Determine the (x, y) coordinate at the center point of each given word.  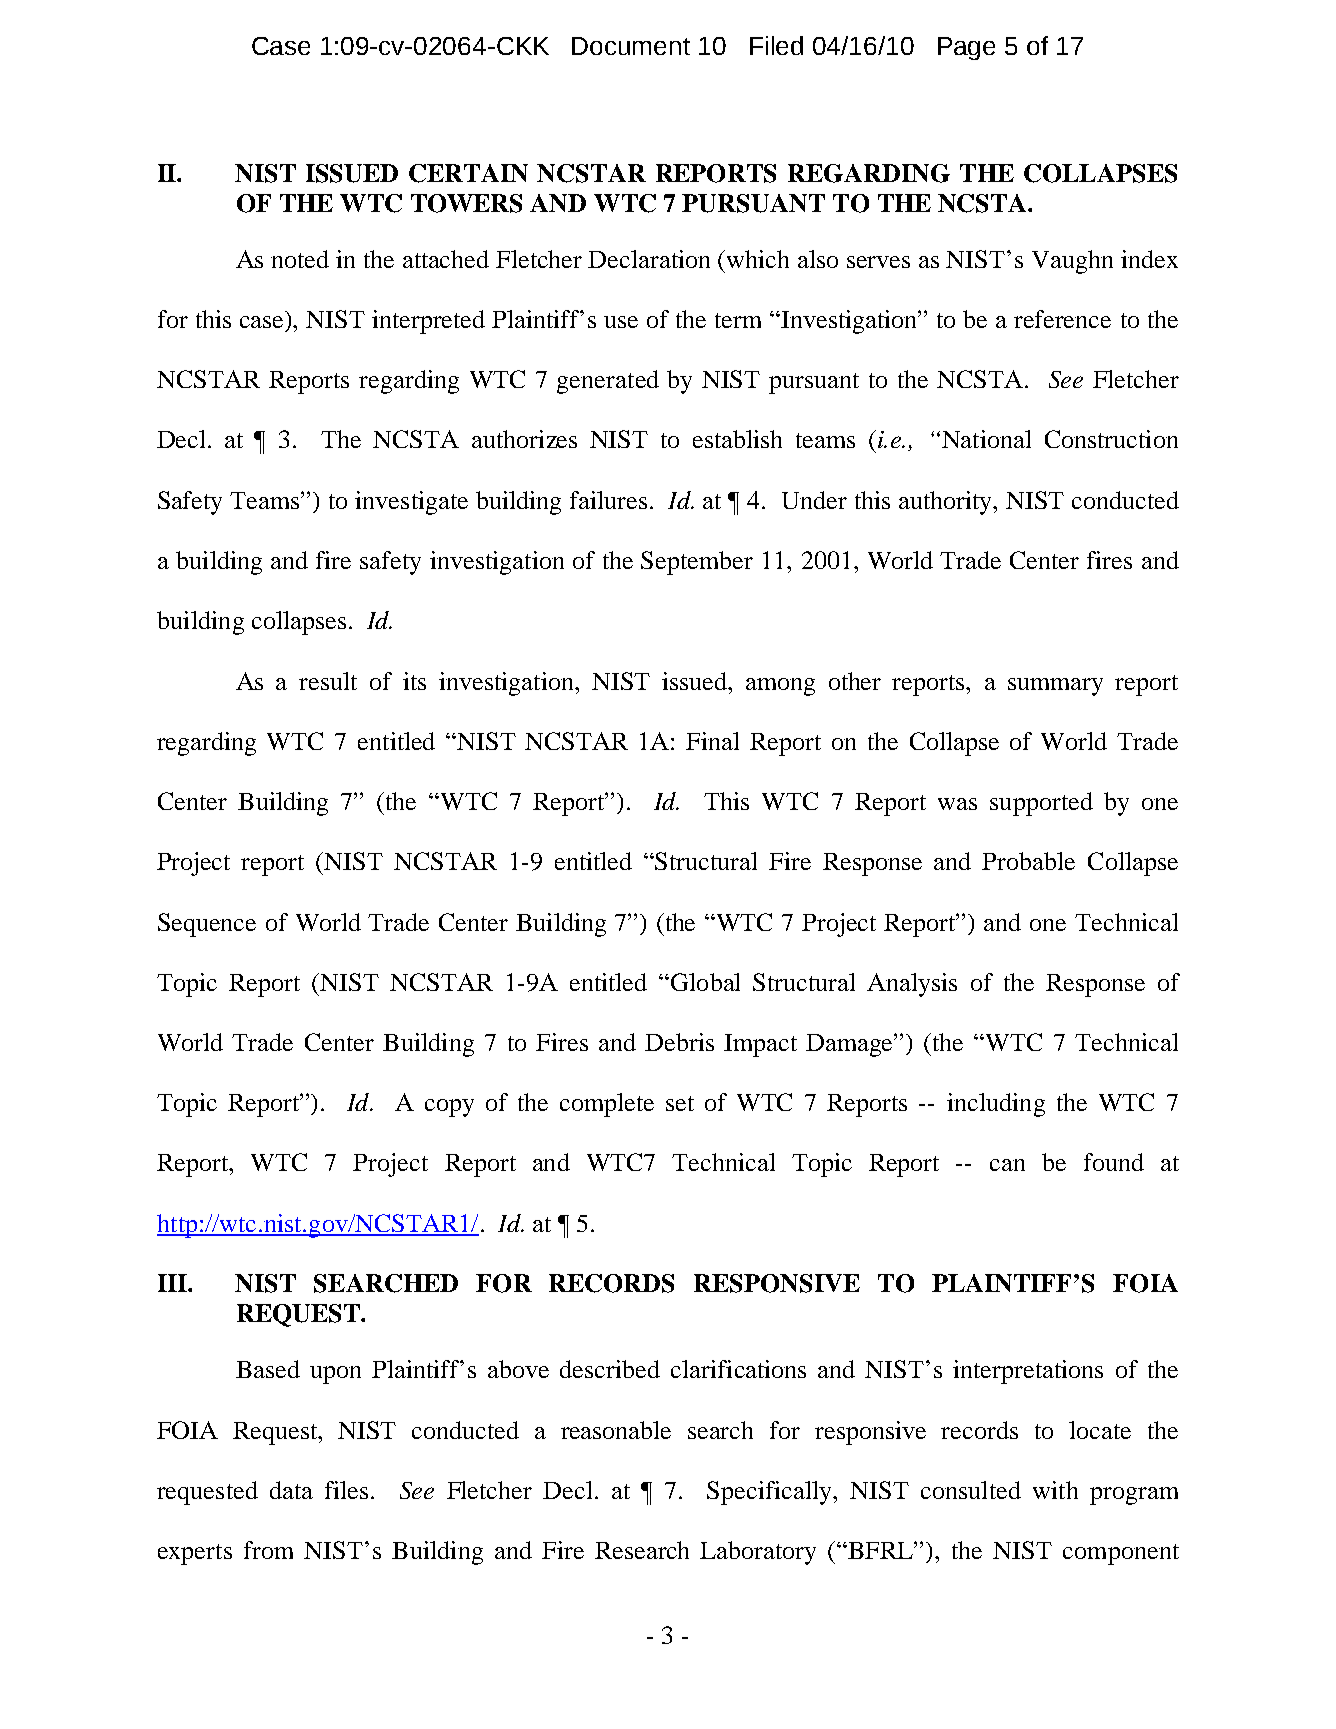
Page (966, 48)
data (291, 1490)
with (1055, 1490)
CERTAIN (468, 173)
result (328, 681)
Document (631, 46)
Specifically (771, 1493)
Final (712, 741)
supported (1041, 804)
